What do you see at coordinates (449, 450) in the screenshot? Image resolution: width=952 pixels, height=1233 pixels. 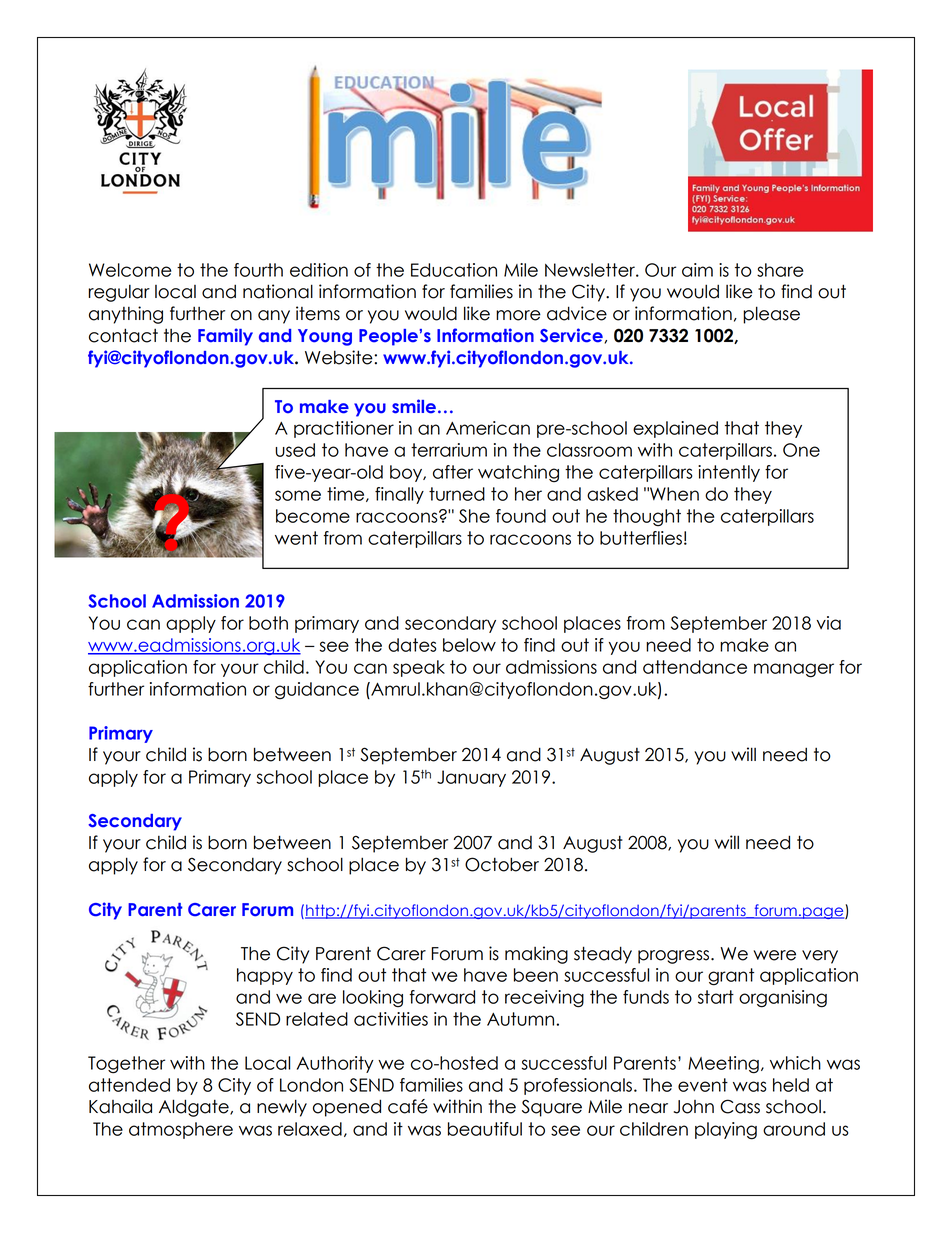 I see `terrarium` at bounding box center [449, 450].
